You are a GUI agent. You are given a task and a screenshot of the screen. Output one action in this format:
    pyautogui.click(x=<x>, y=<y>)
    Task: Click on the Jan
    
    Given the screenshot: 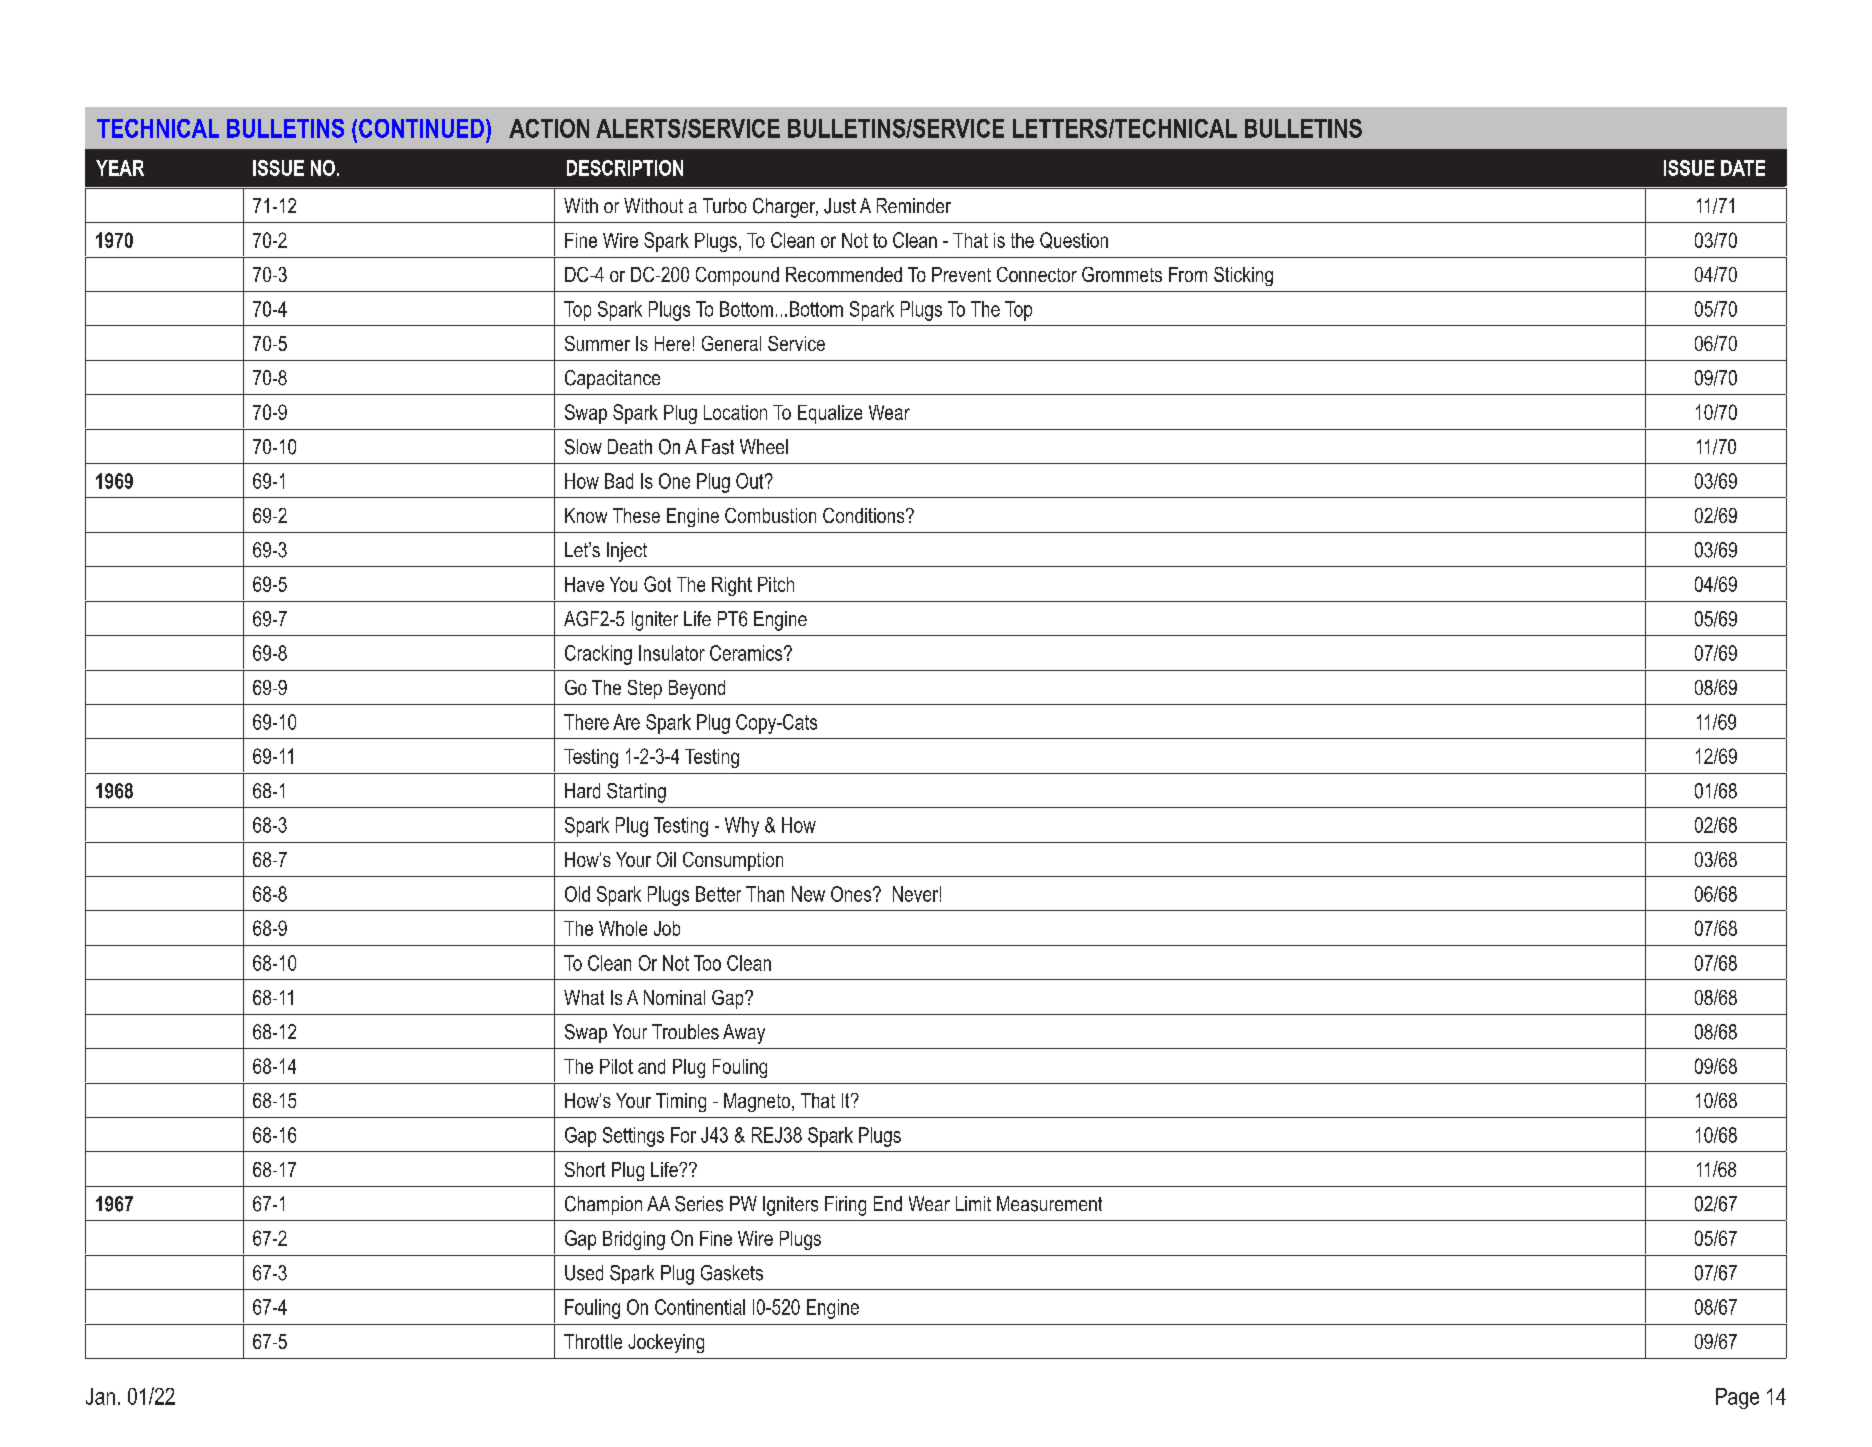 What is the action you would take?
    pyautogui.click(x=100, y=1396)
